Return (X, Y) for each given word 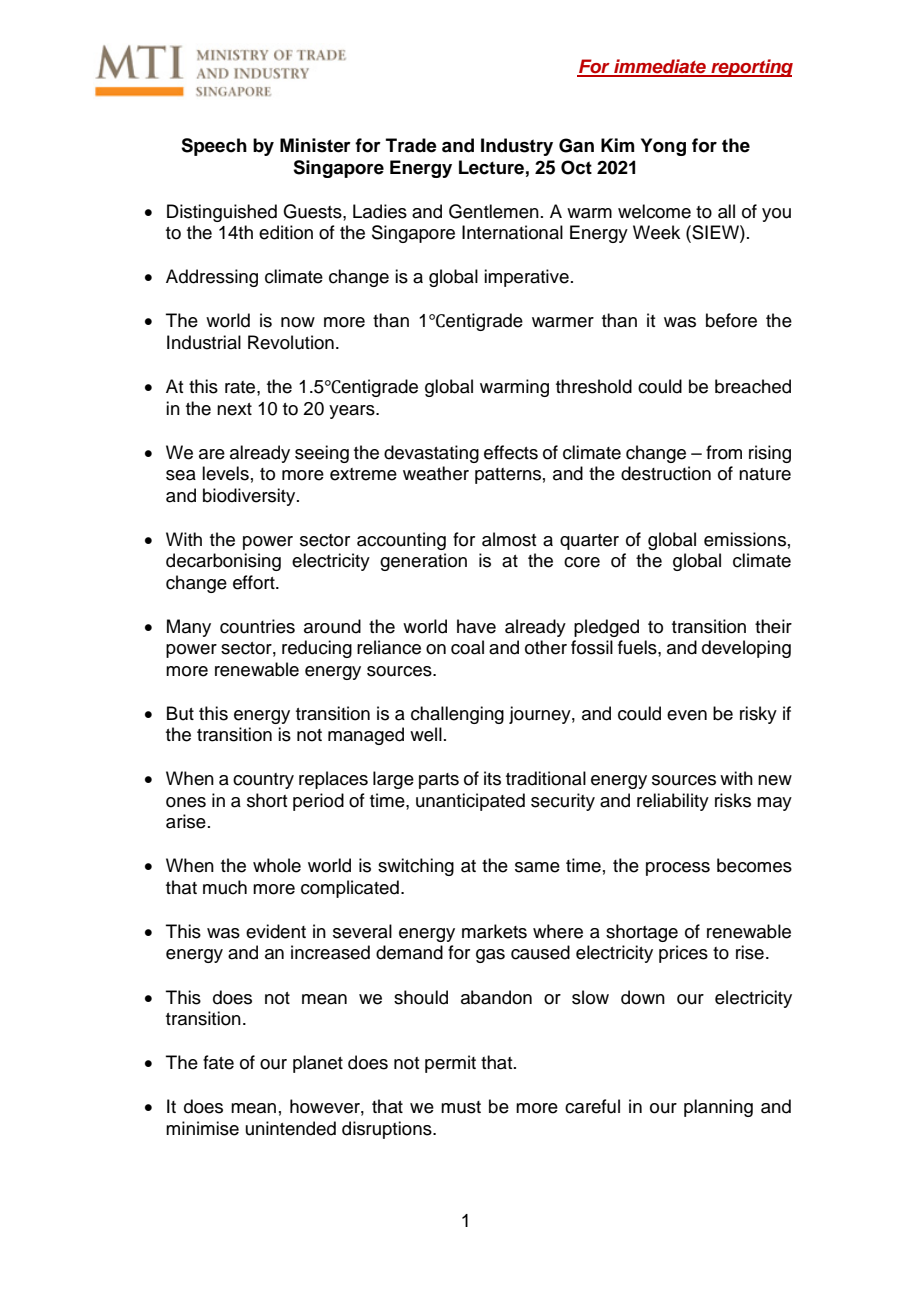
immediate (660, 67)
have (476, 626)
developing (746, 649)
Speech (214, 147)
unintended (291, 1128)
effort (255, 582)
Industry (517, 147)
